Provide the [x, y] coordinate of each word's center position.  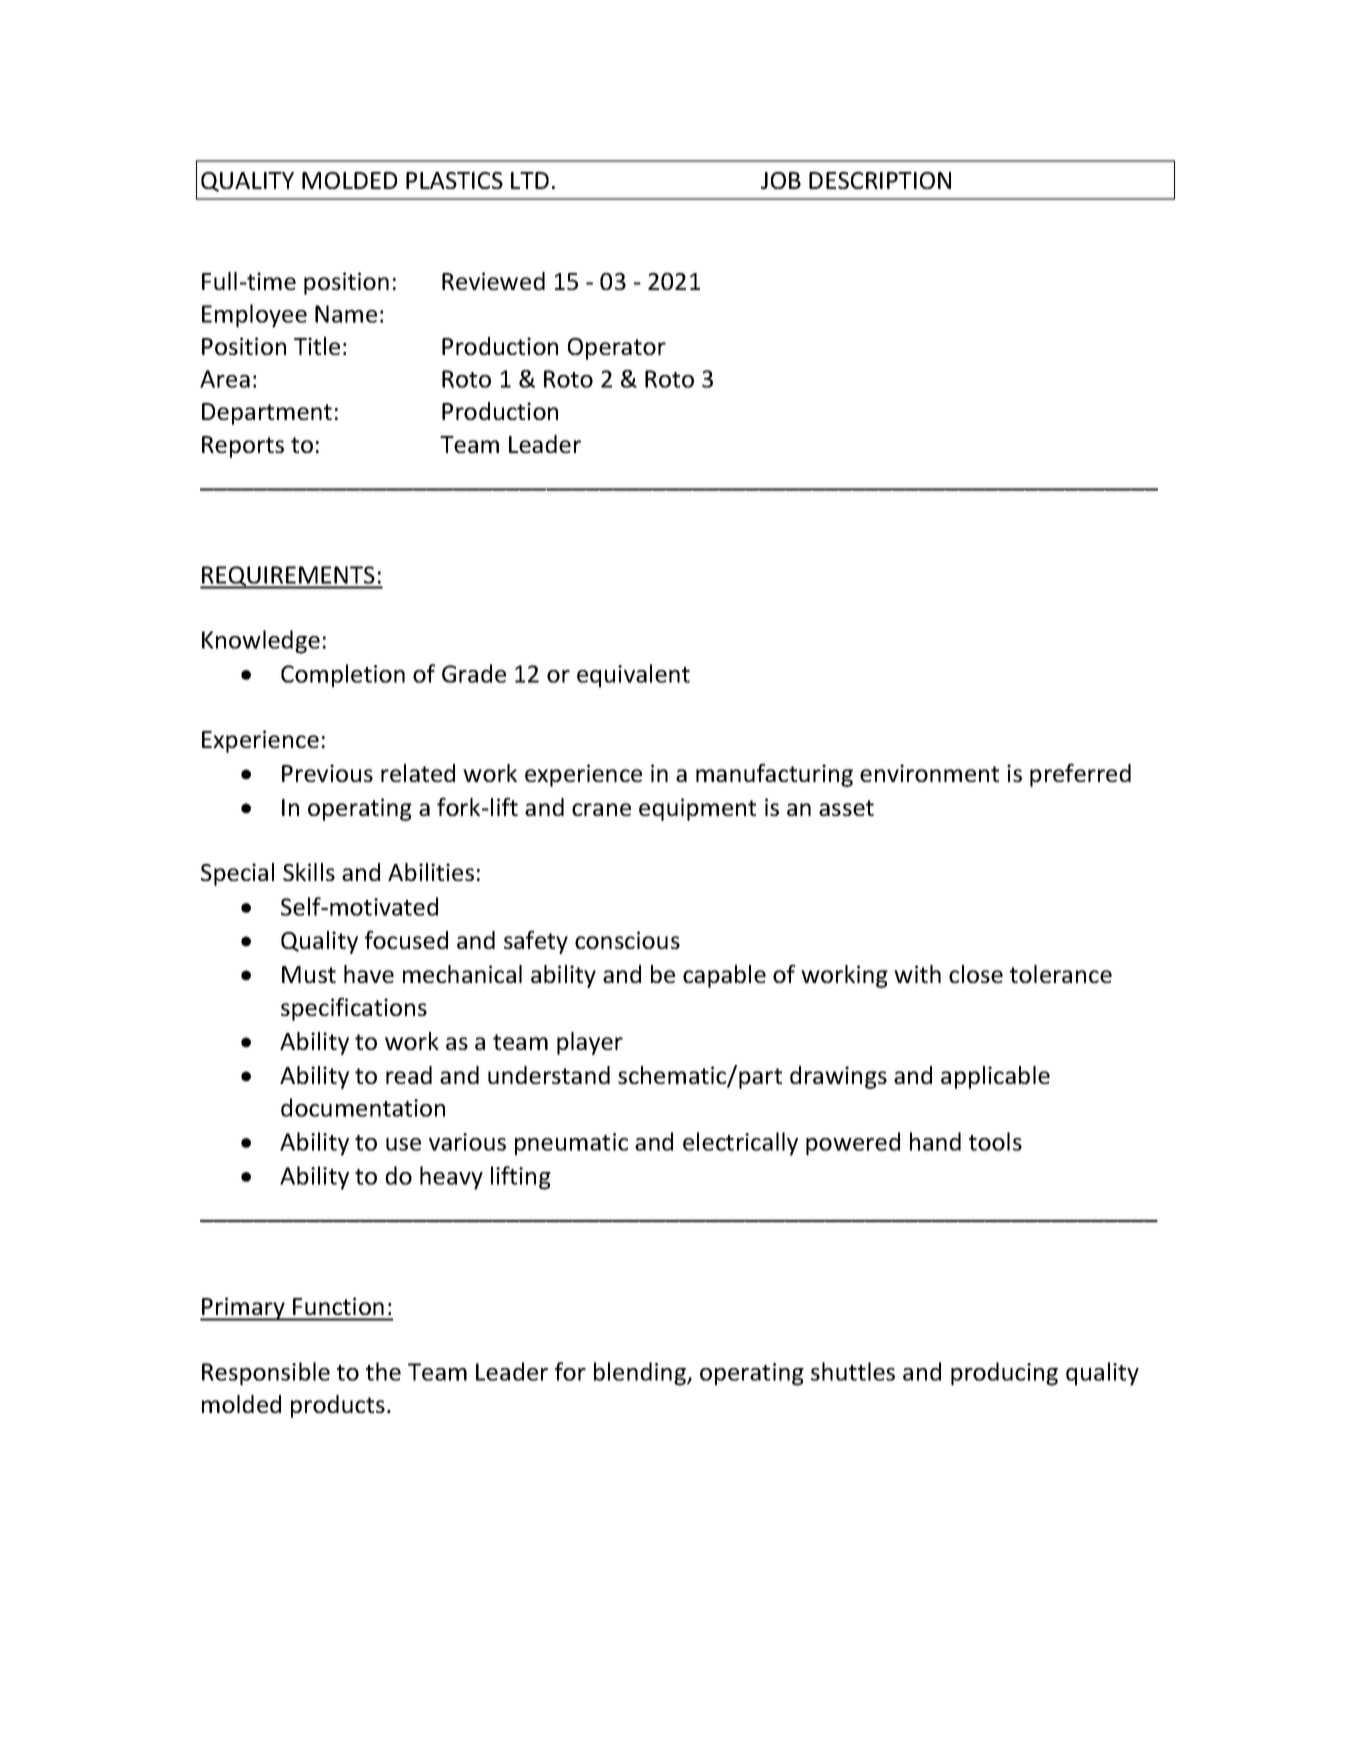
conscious [627, 940]
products [338, 1406]
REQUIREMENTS [288, 577]
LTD [530, 180]
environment [929, 773]
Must [309, 974]
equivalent [633, 676]
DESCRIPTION [880, 180]
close [976, 974]
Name [346, 314]
